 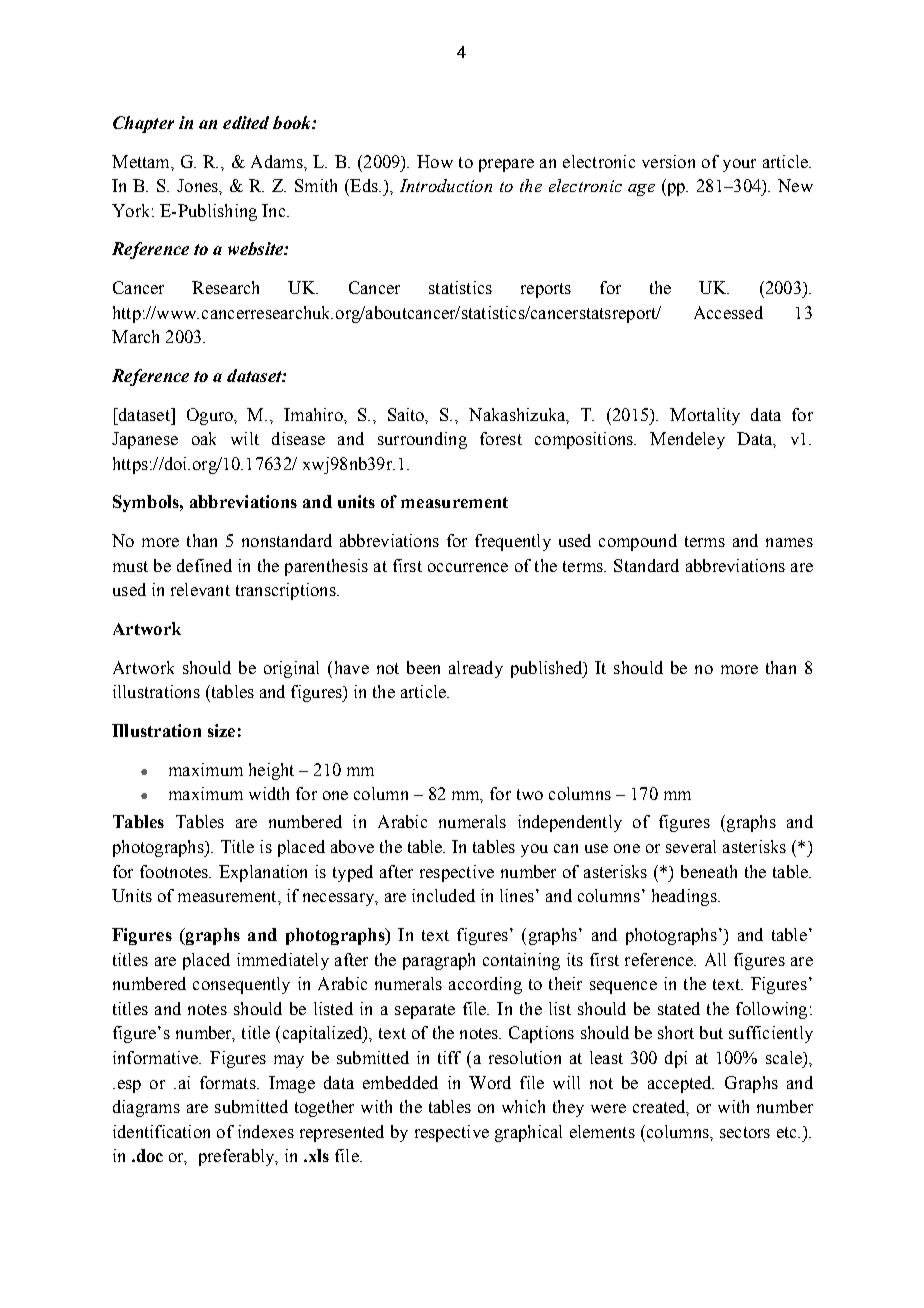 What do you see at coordinates (435, 161) in the screenshot?
I see `How` at bounding box center [435, 161].
